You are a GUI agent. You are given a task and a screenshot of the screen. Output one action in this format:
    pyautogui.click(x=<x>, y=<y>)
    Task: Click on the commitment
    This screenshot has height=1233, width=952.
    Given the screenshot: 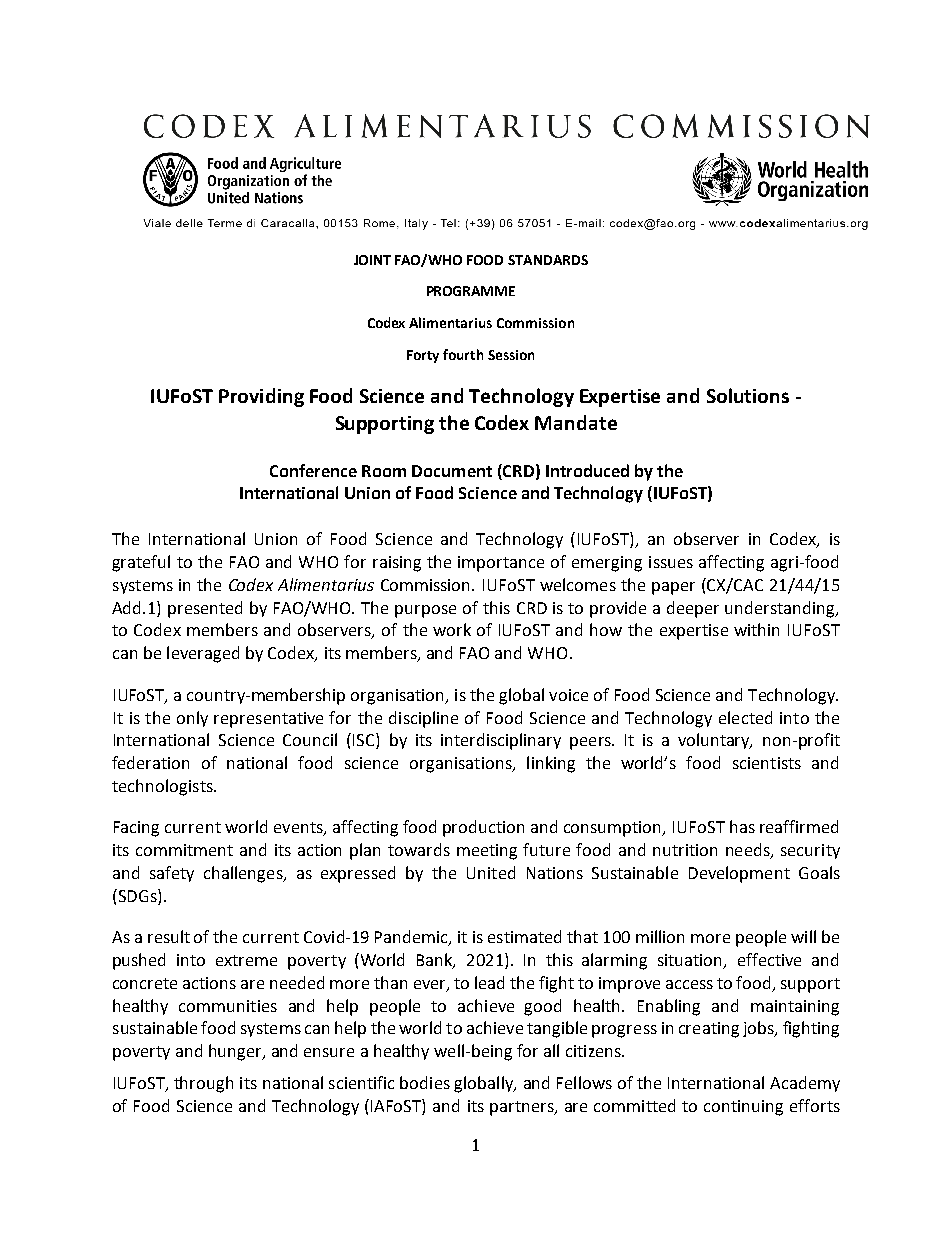 What is the action you would take?
    pyautogui.click(x=184, y=850)
